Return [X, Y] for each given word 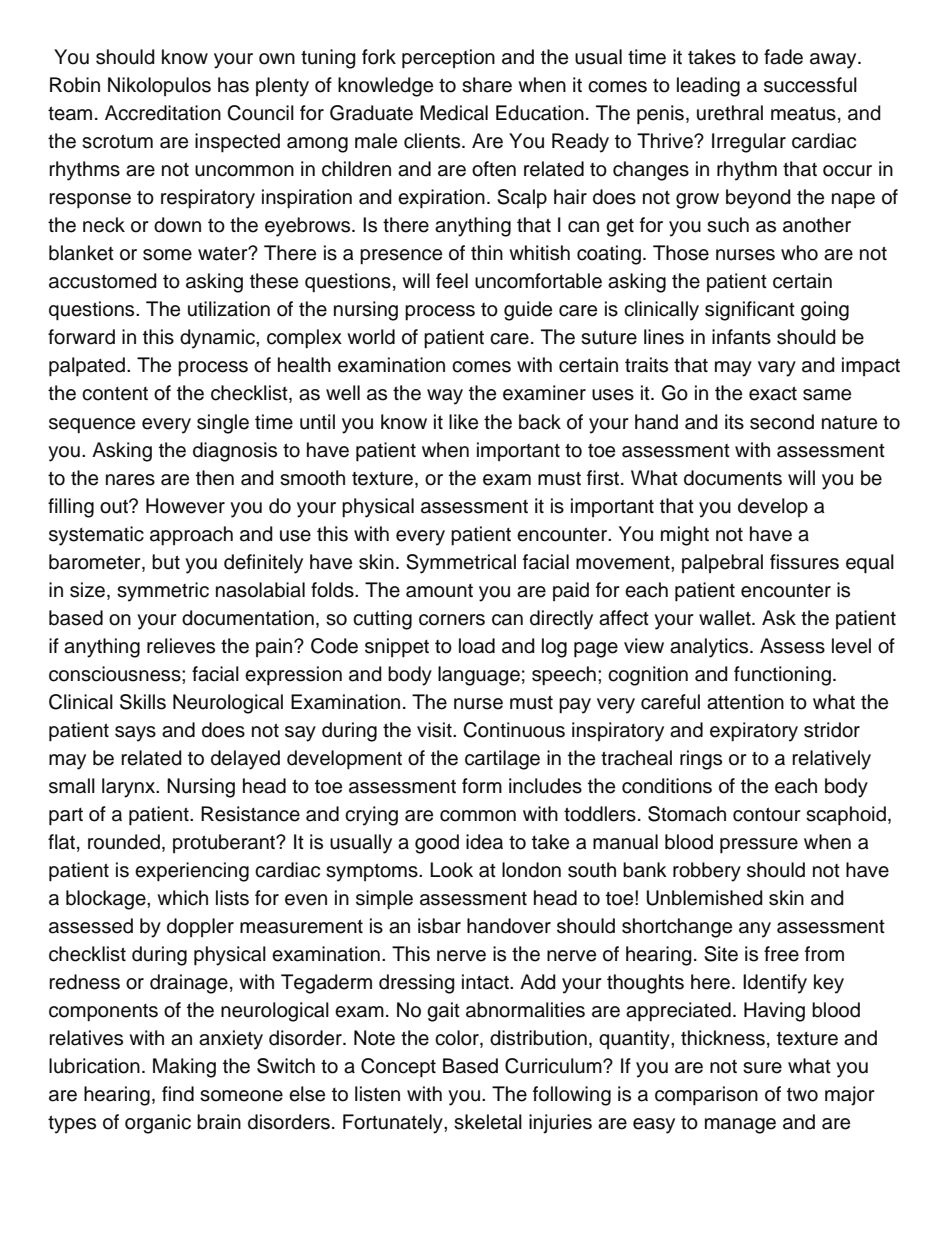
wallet [726, 618]
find [178, 1094]
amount [439, 591]
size [87, 590]
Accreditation [163, 113]
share [487, 85]
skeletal [488, 1122]
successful [810, 85]
